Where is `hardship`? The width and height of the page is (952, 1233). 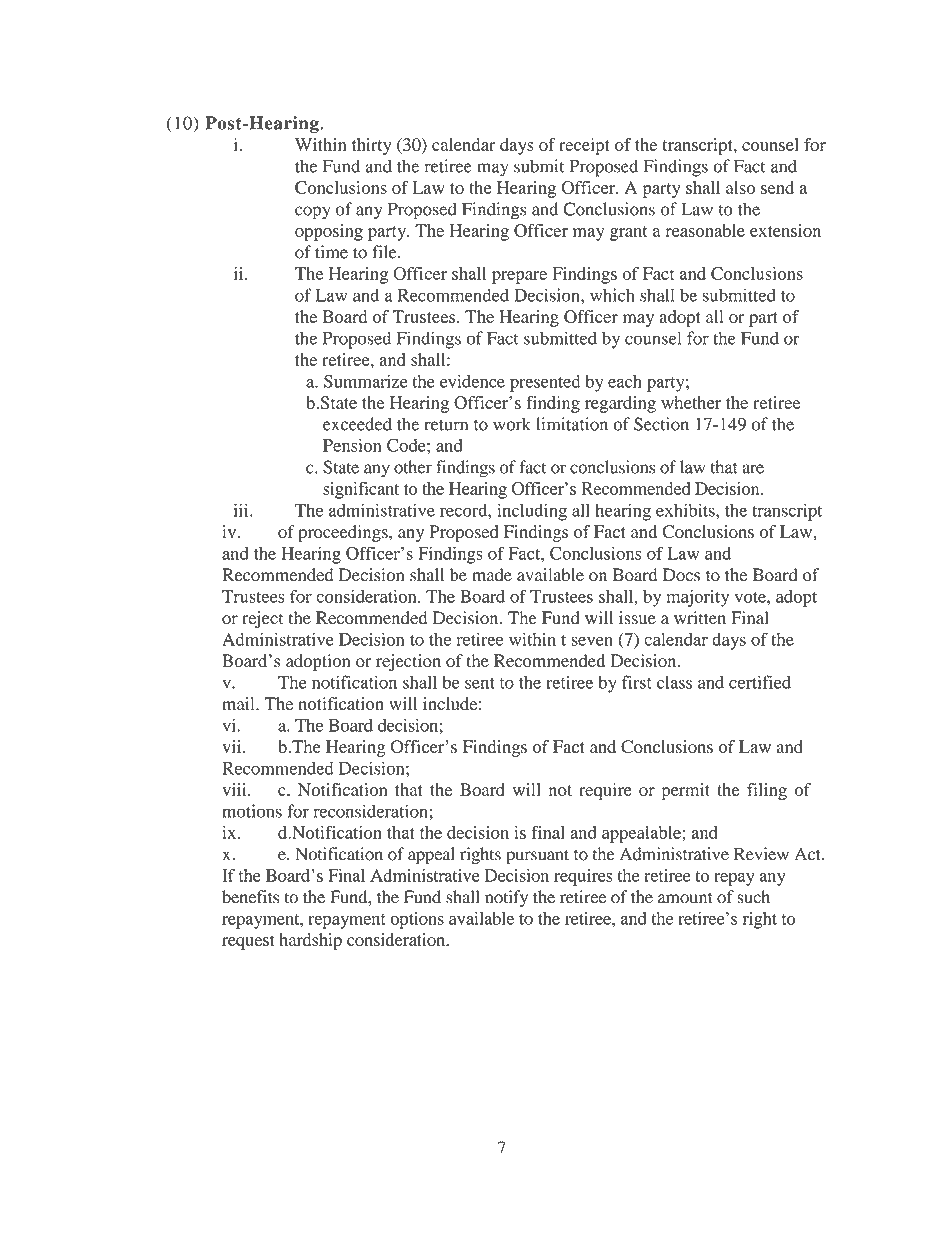
hardship is located at coordinates (310, 941).
